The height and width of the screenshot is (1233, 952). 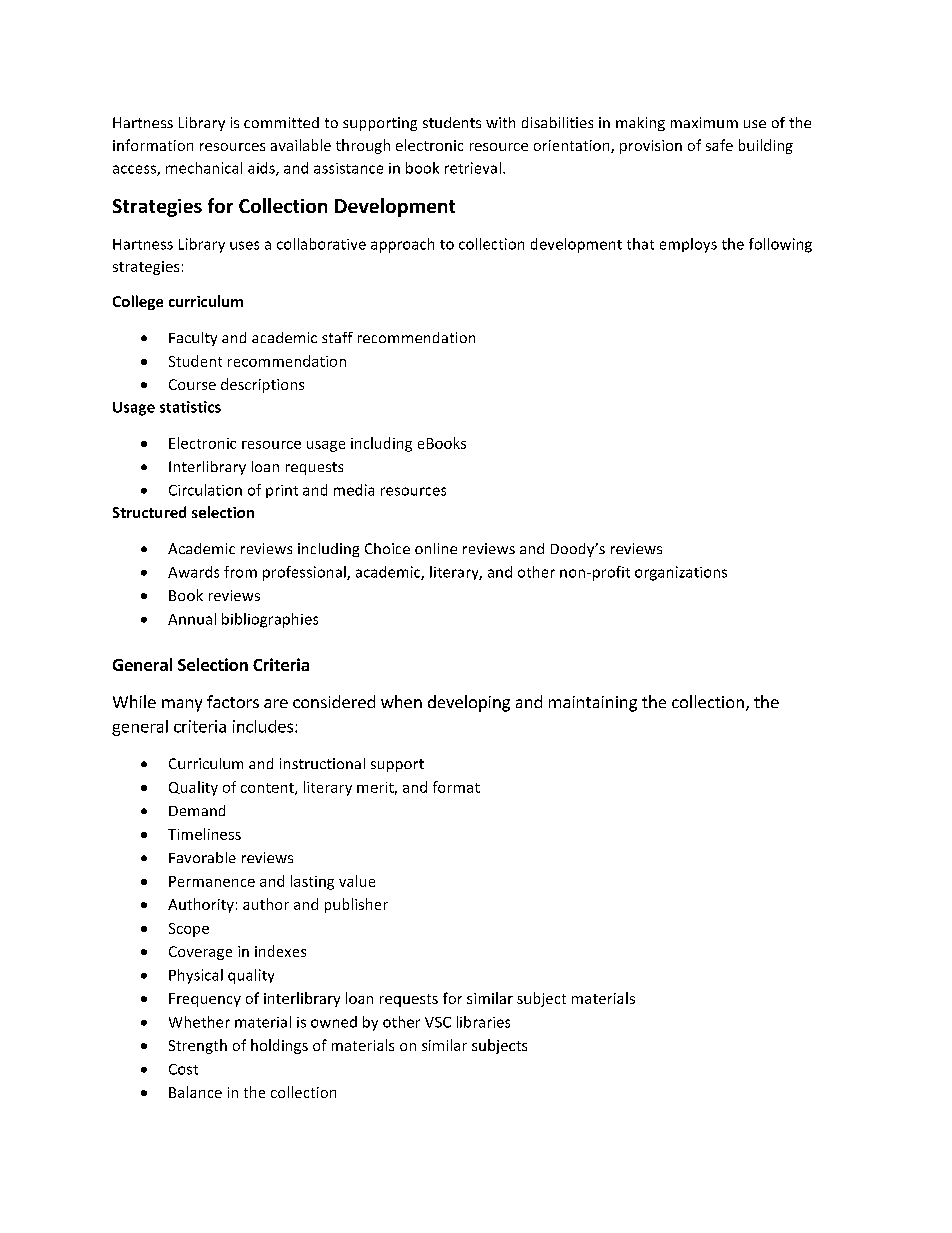 I want to click on Annual, so click(x=192, y=619).
